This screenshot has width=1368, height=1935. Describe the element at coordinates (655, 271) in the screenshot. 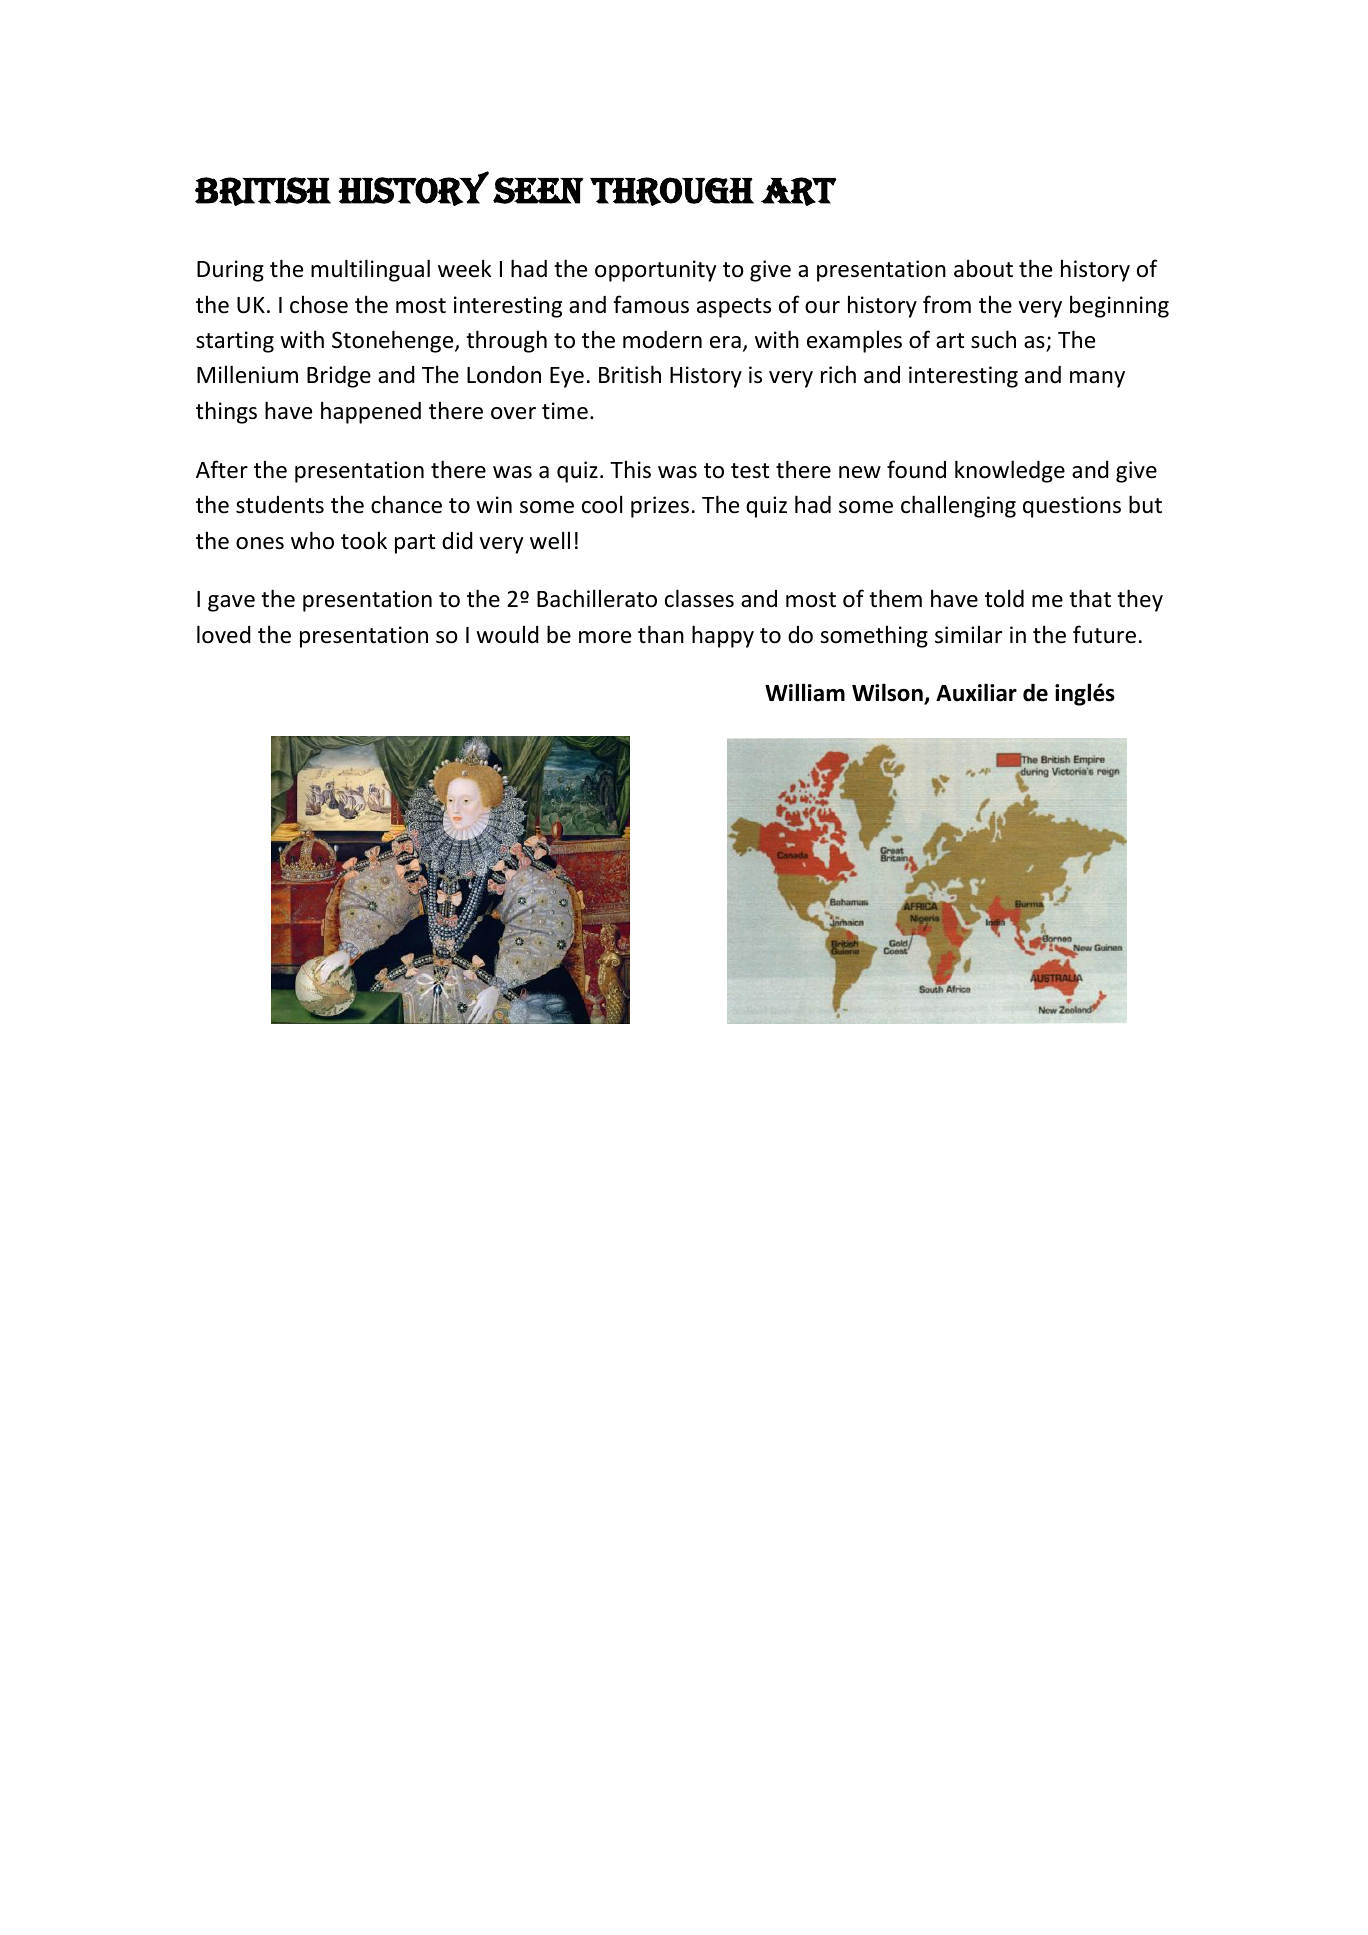

I see `opportunity` at that location.
